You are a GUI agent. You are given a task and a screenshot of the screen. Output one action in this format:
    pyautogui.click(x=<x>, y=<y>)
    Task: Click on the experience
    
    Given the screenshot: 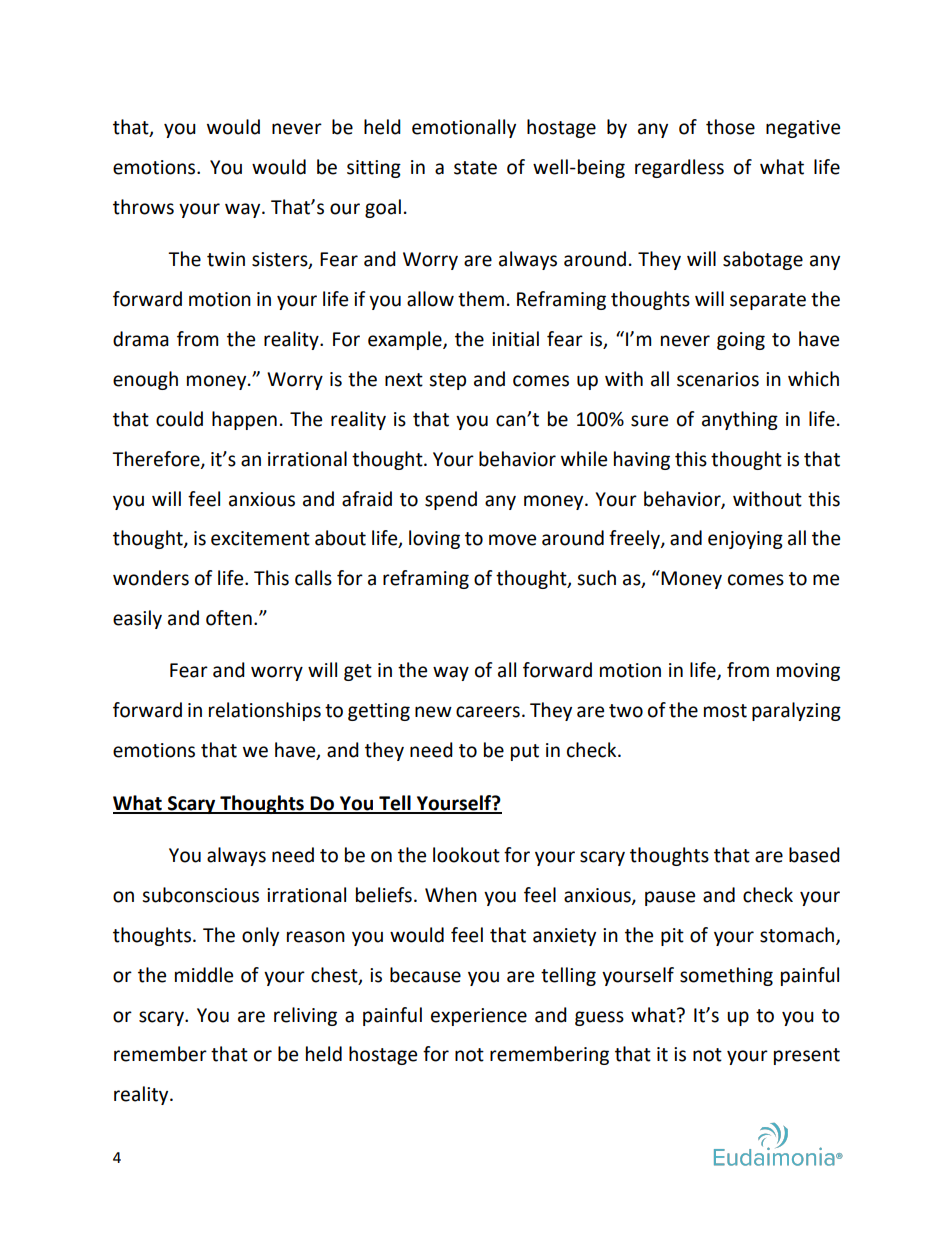 What is the action you would take?
    pyautogui.click(x=479, y=1017)
